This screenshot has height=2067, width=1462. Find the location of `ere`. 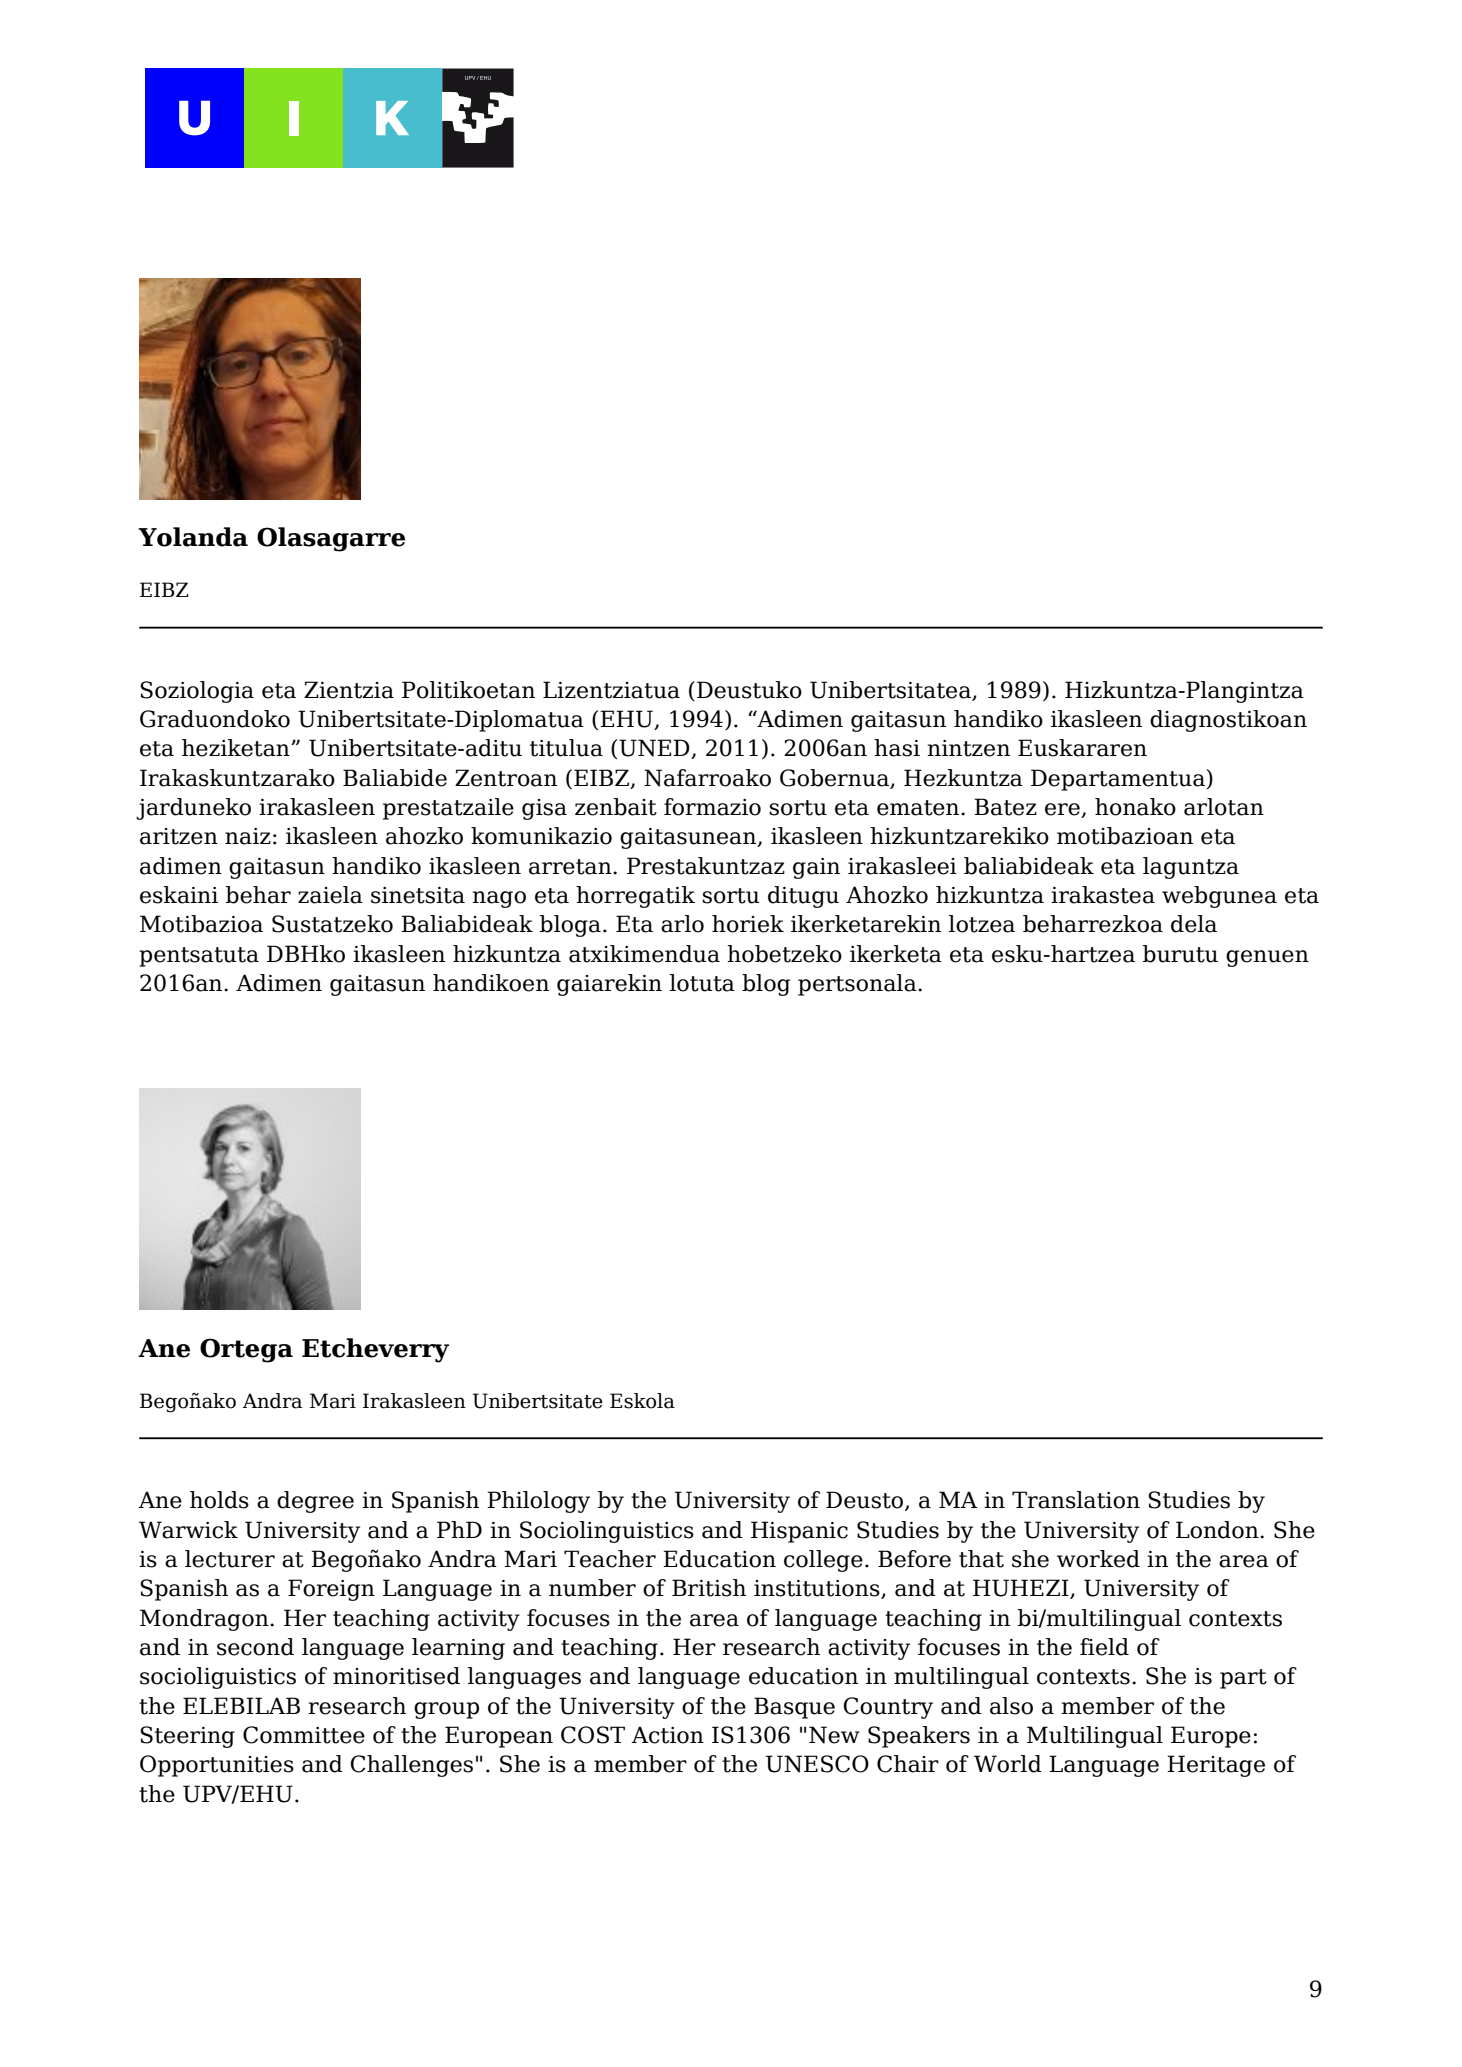

ere is located at coordinates (1063, 810).
